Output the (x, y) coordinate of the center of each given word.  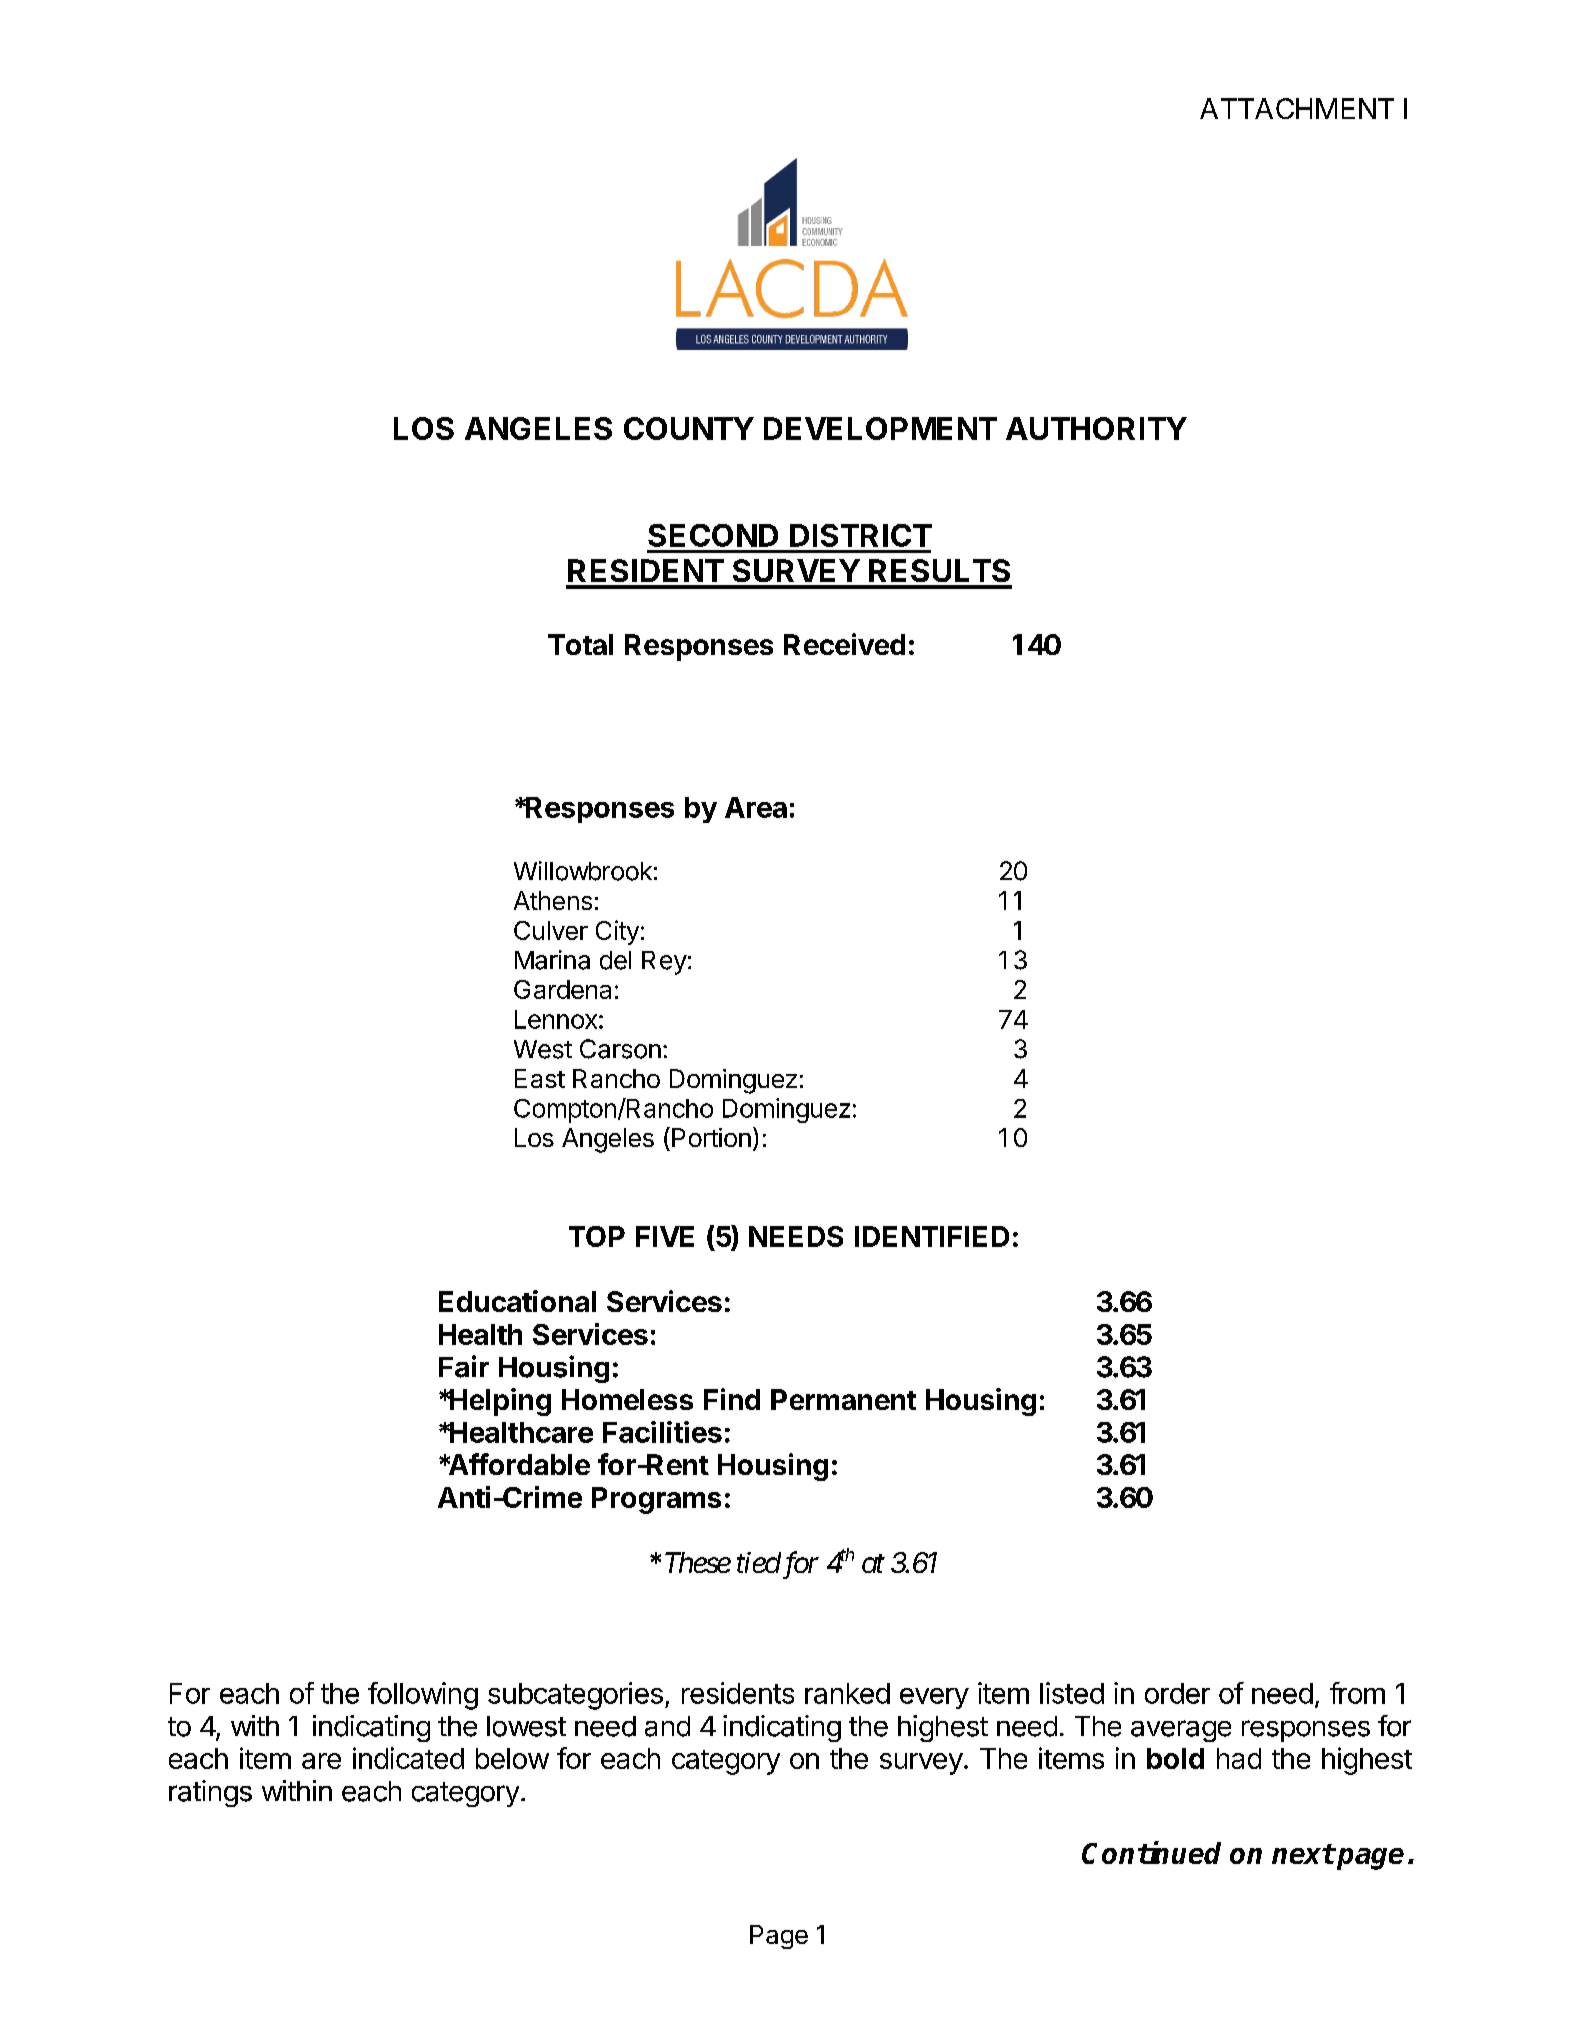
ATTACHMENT (1297, 108)
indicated (408, 1758)
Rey (664, 963)
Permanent (843, 1399)
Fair (464, 1366)
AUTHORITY (1096, 428)
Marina (552, 960)
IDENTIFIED (932, 1236)
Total (580, 644)
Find (732, 1399)
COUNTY (689, 428)
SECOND (713, 535)
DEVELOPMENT (880, 428)
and (667, 1726)
